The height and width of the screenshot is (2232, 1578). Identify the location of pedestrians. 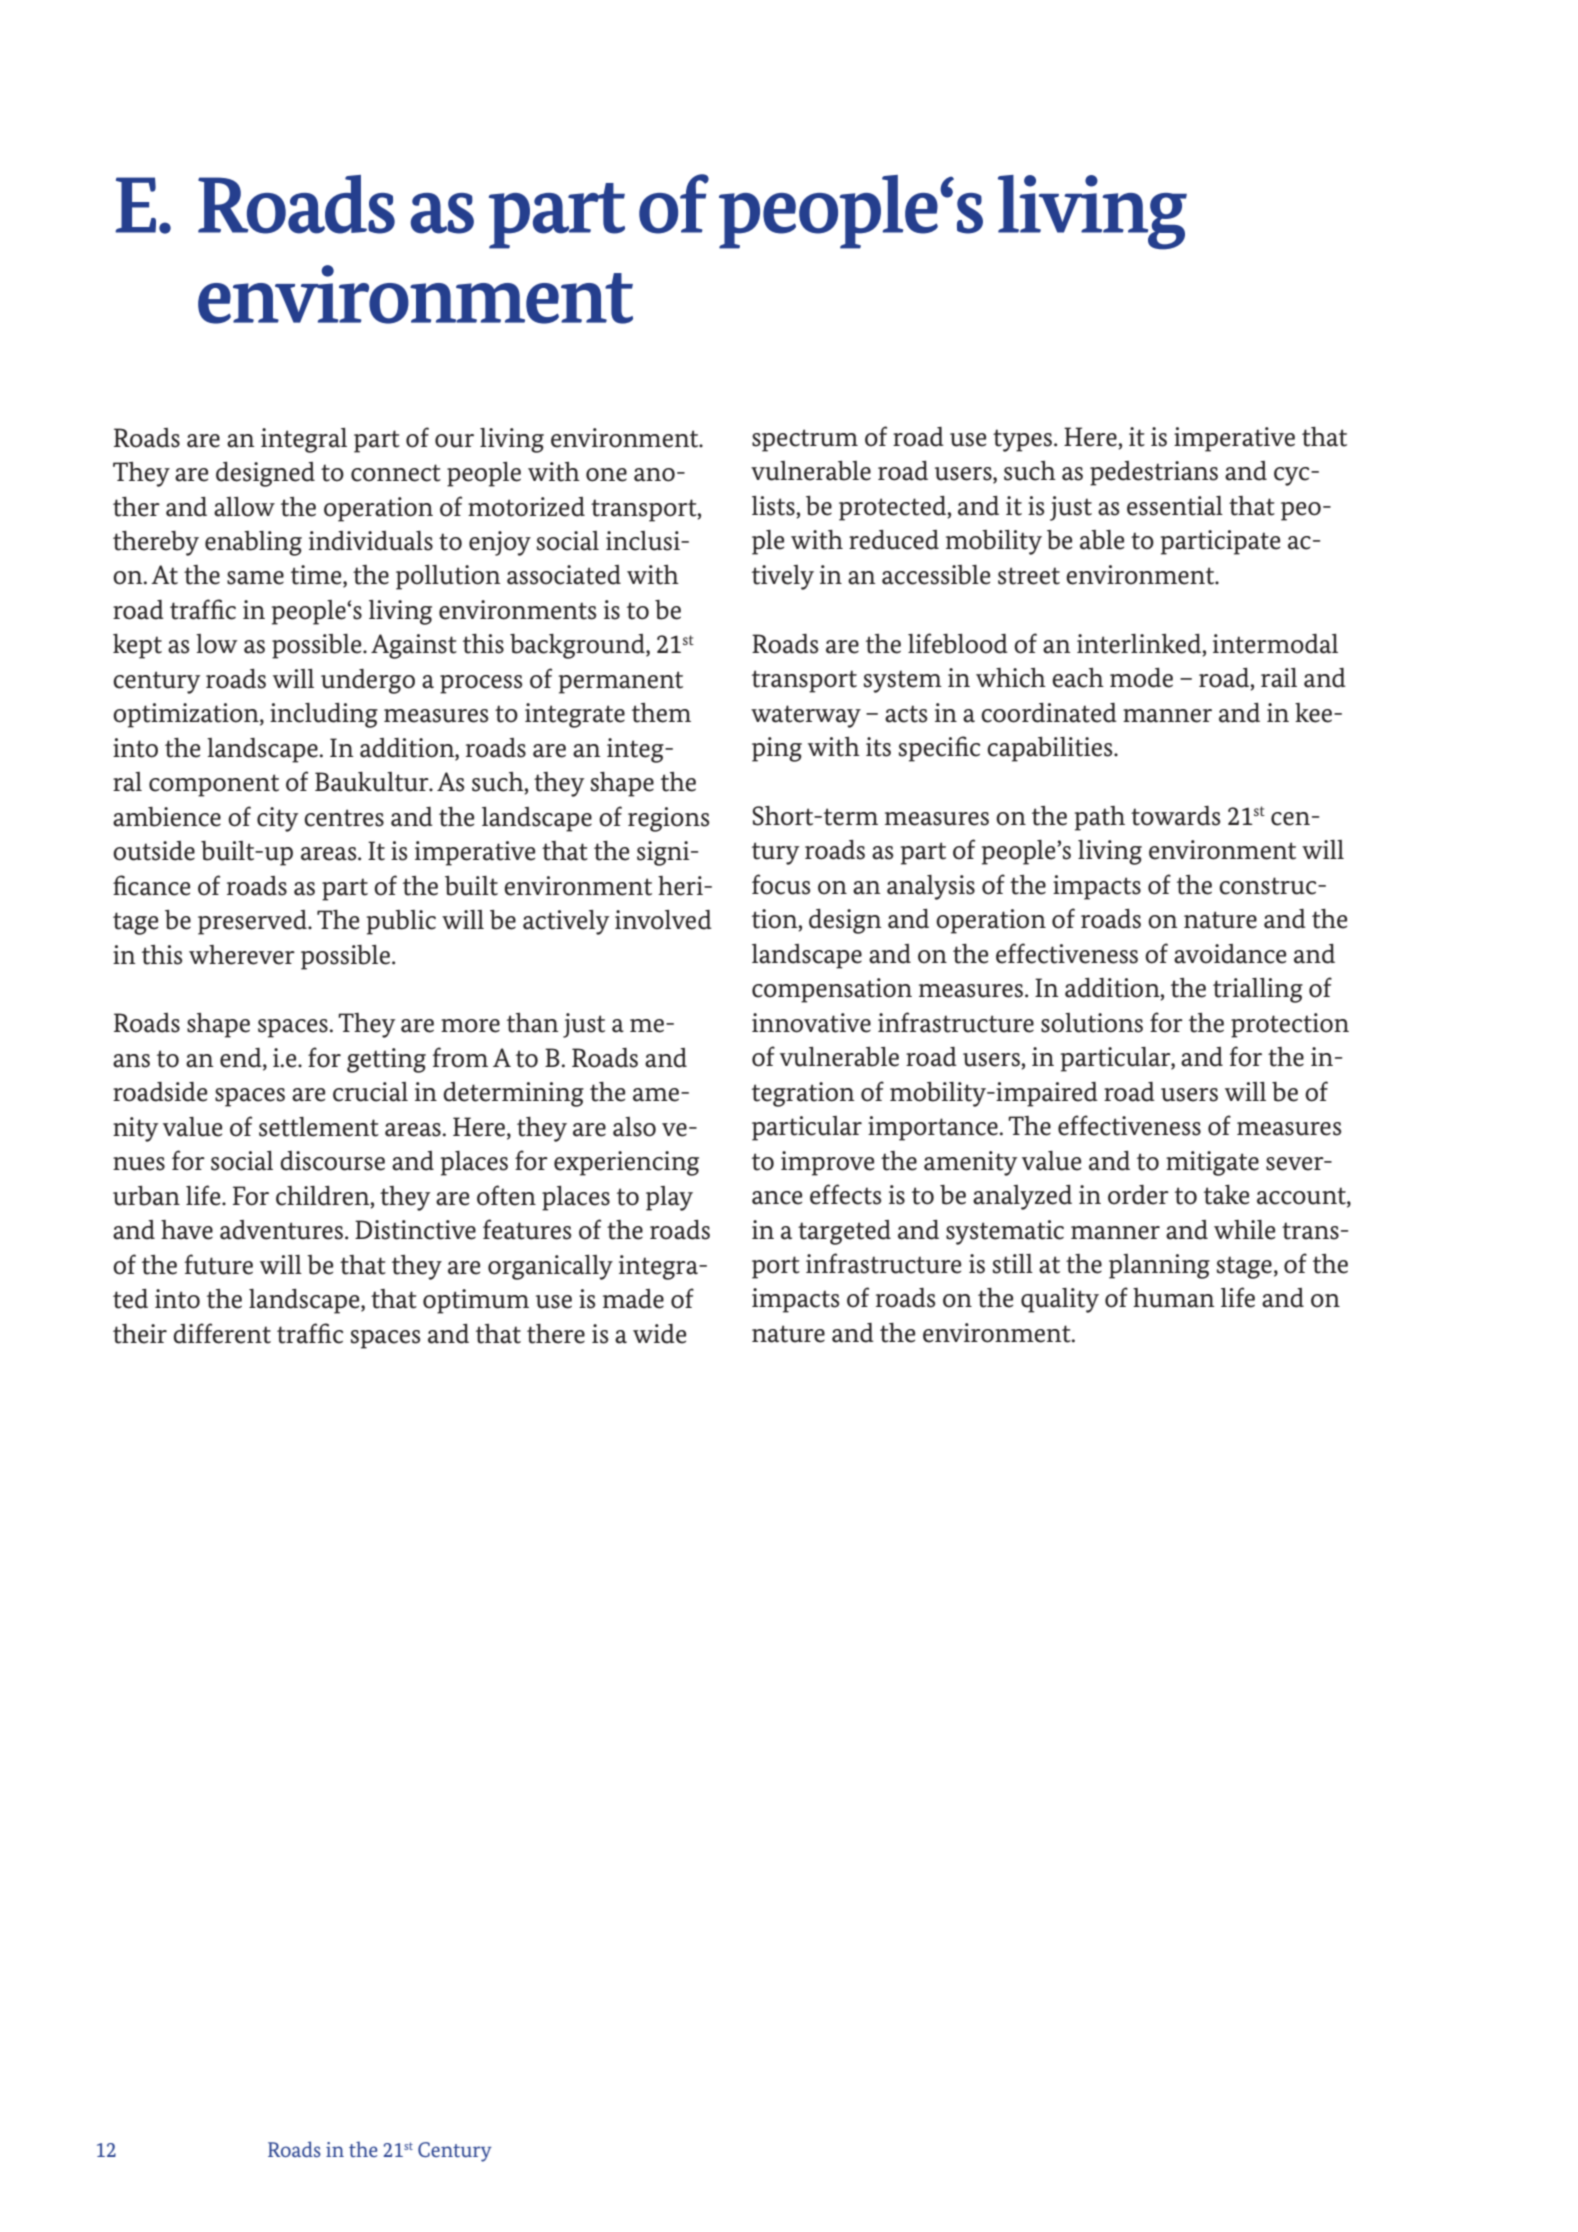
(1154, 473).
